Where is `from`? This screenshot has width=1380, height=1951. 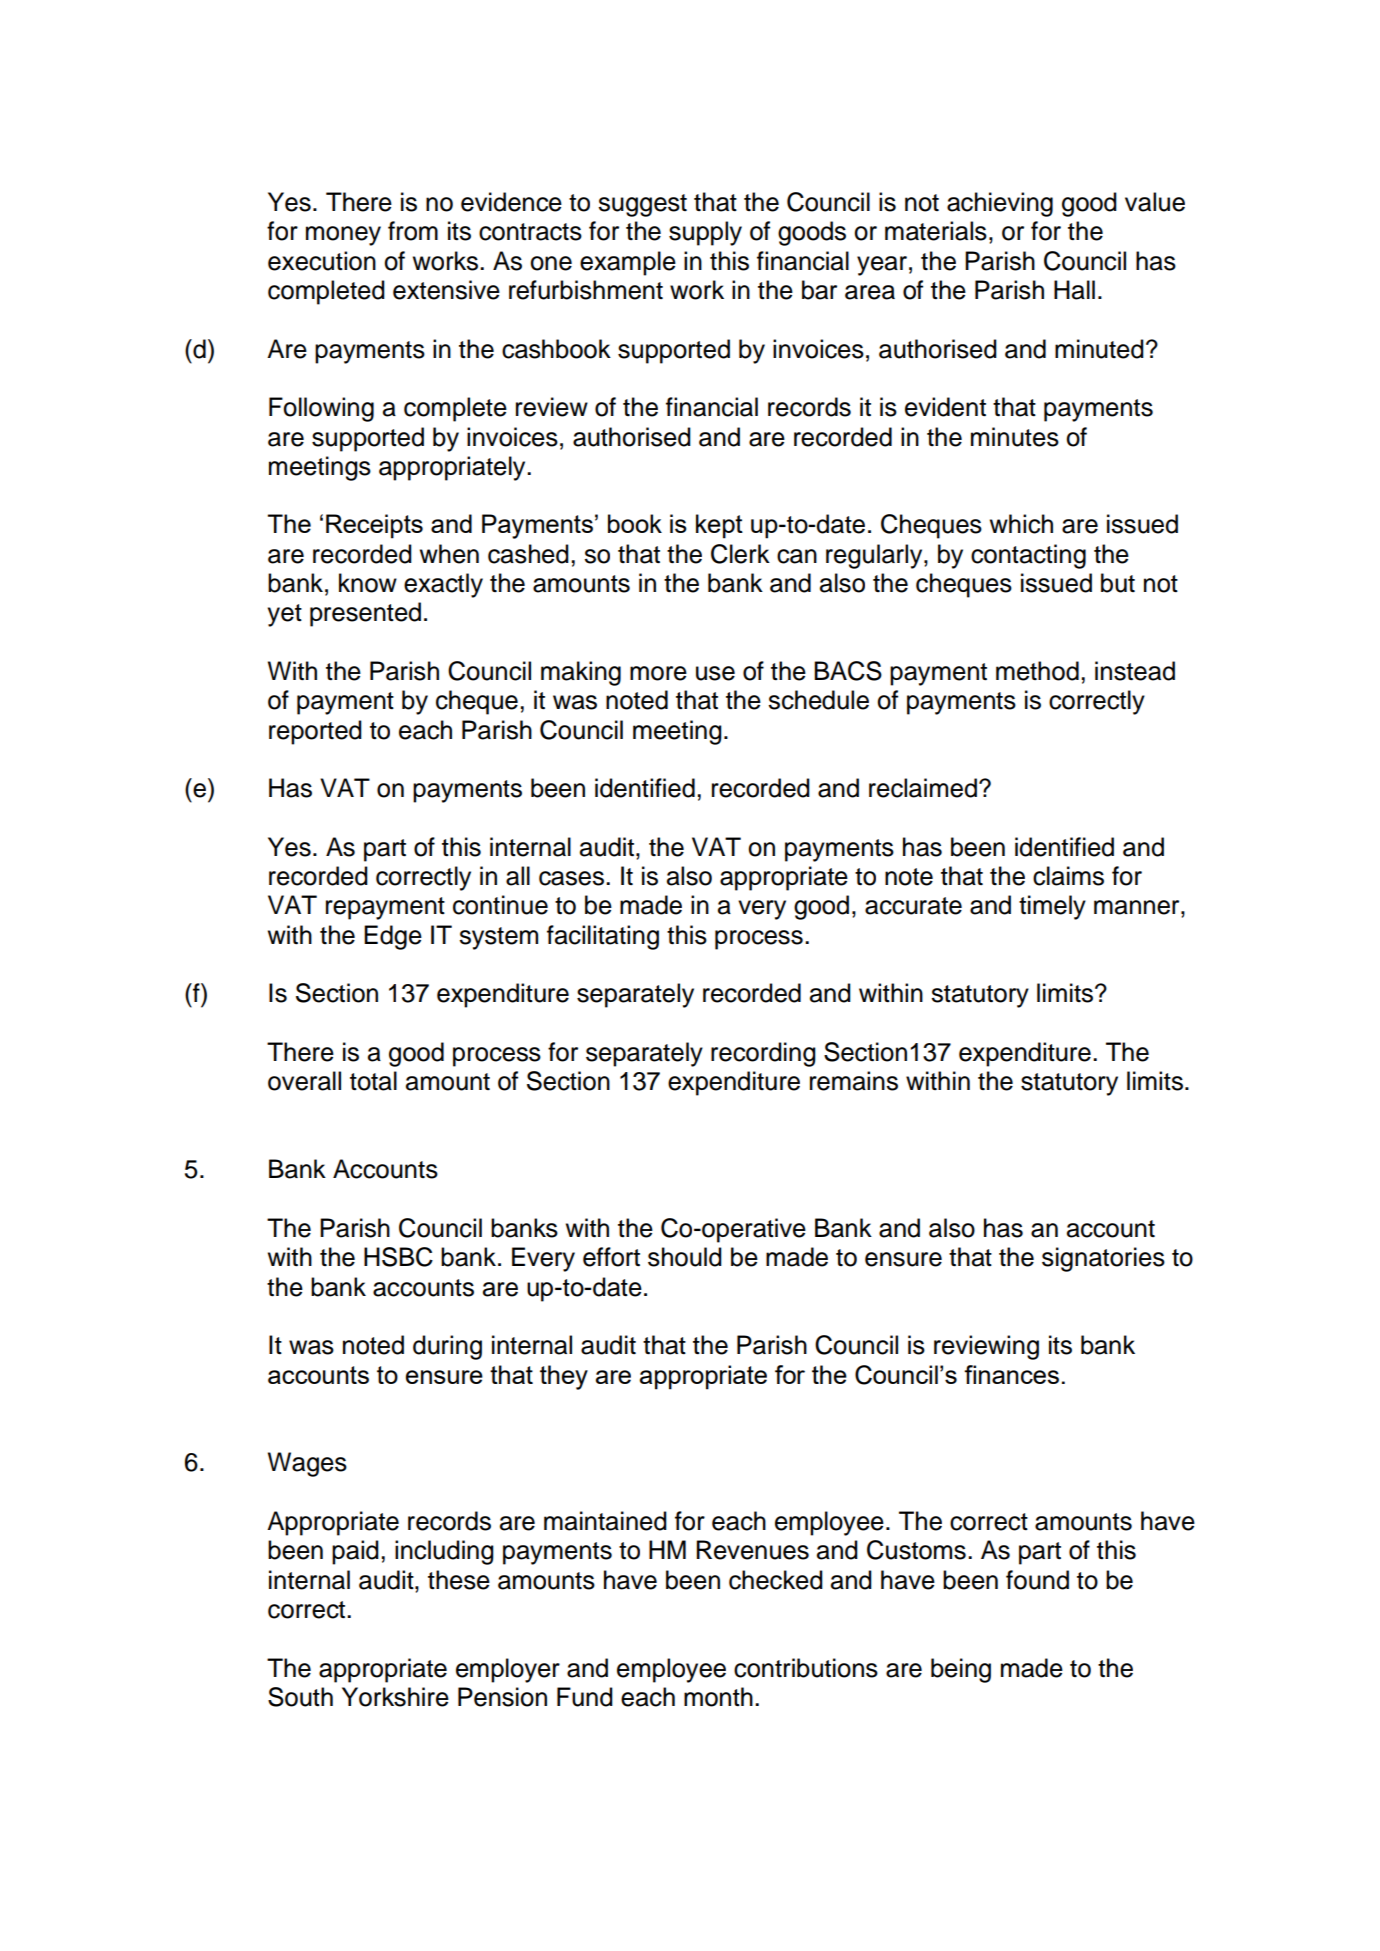
from is located at coordinates (413, 231).
